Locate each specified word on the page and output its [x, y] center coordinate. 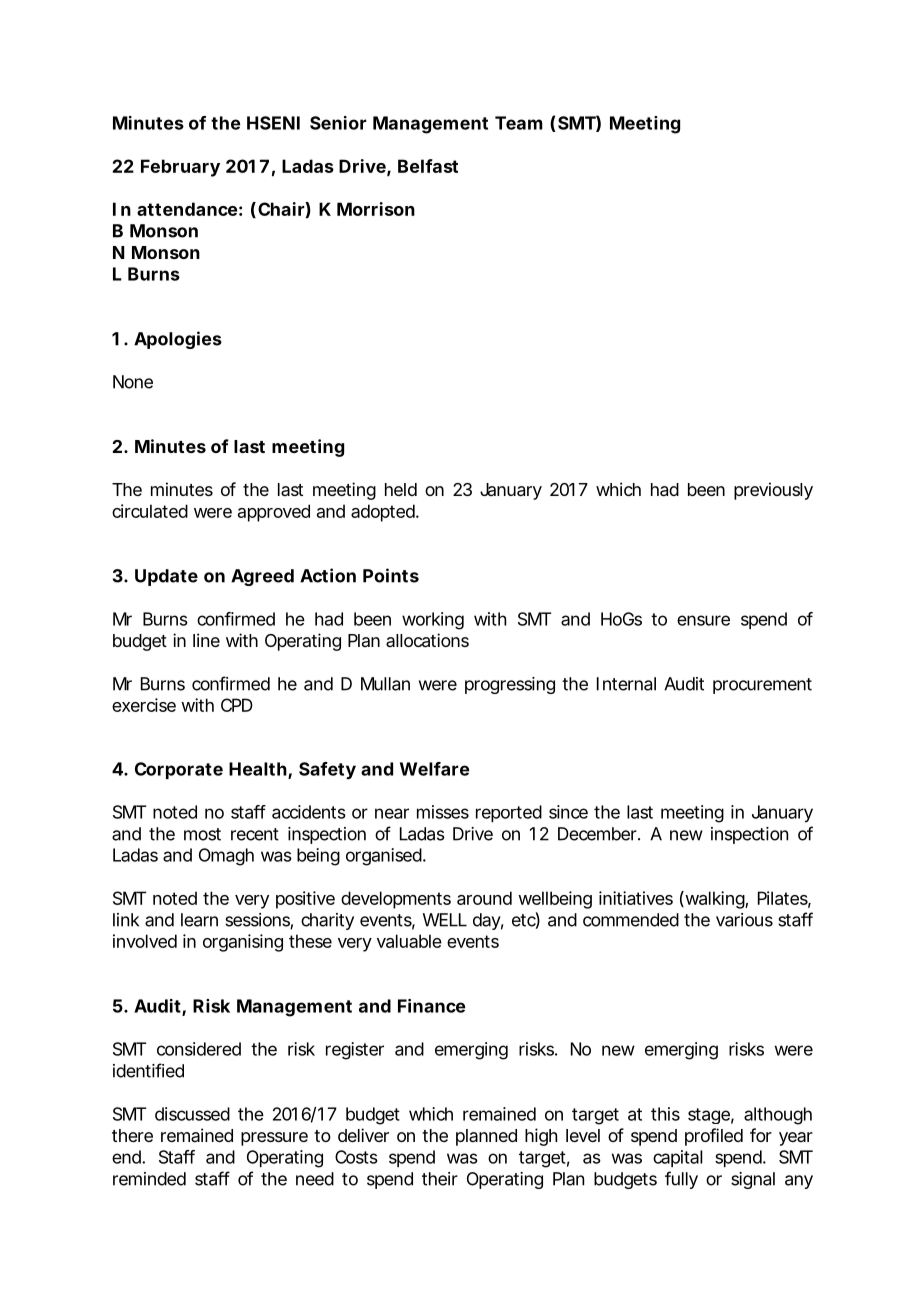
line [206, 640]
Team [519, 123]
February [180, 168]
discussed [192, 1114]
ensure [703, 620]
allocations [427, 640]
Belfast [428, 166]
